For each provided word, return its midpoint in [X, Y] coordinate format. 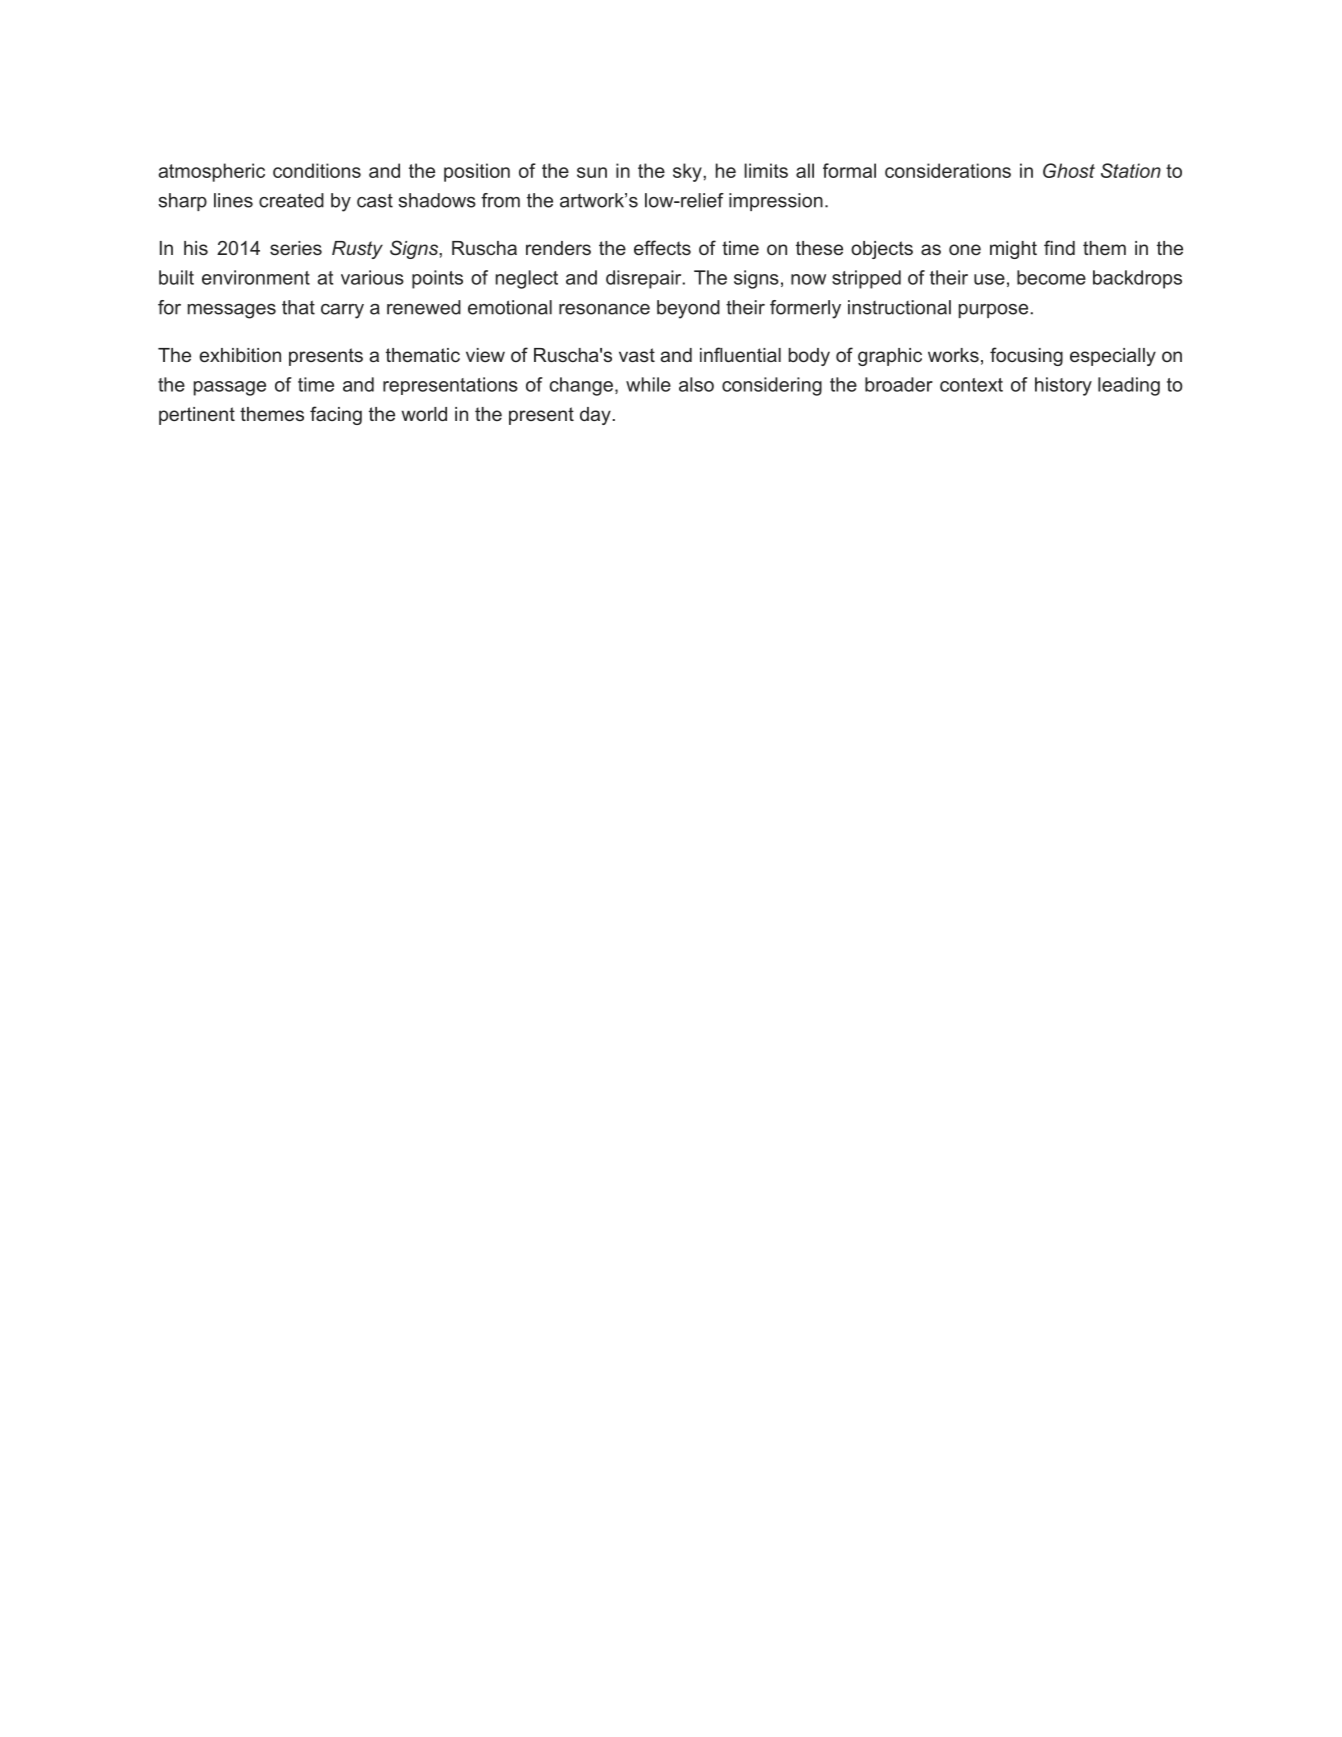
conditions [317, 170]
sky [688, 172]
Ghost [1069, 170]
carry [342, 311]
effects [662, 247]
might [1013, 250]
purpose [993, 311]
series [296, 248]
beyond [688, 309]
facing [336, 415]
